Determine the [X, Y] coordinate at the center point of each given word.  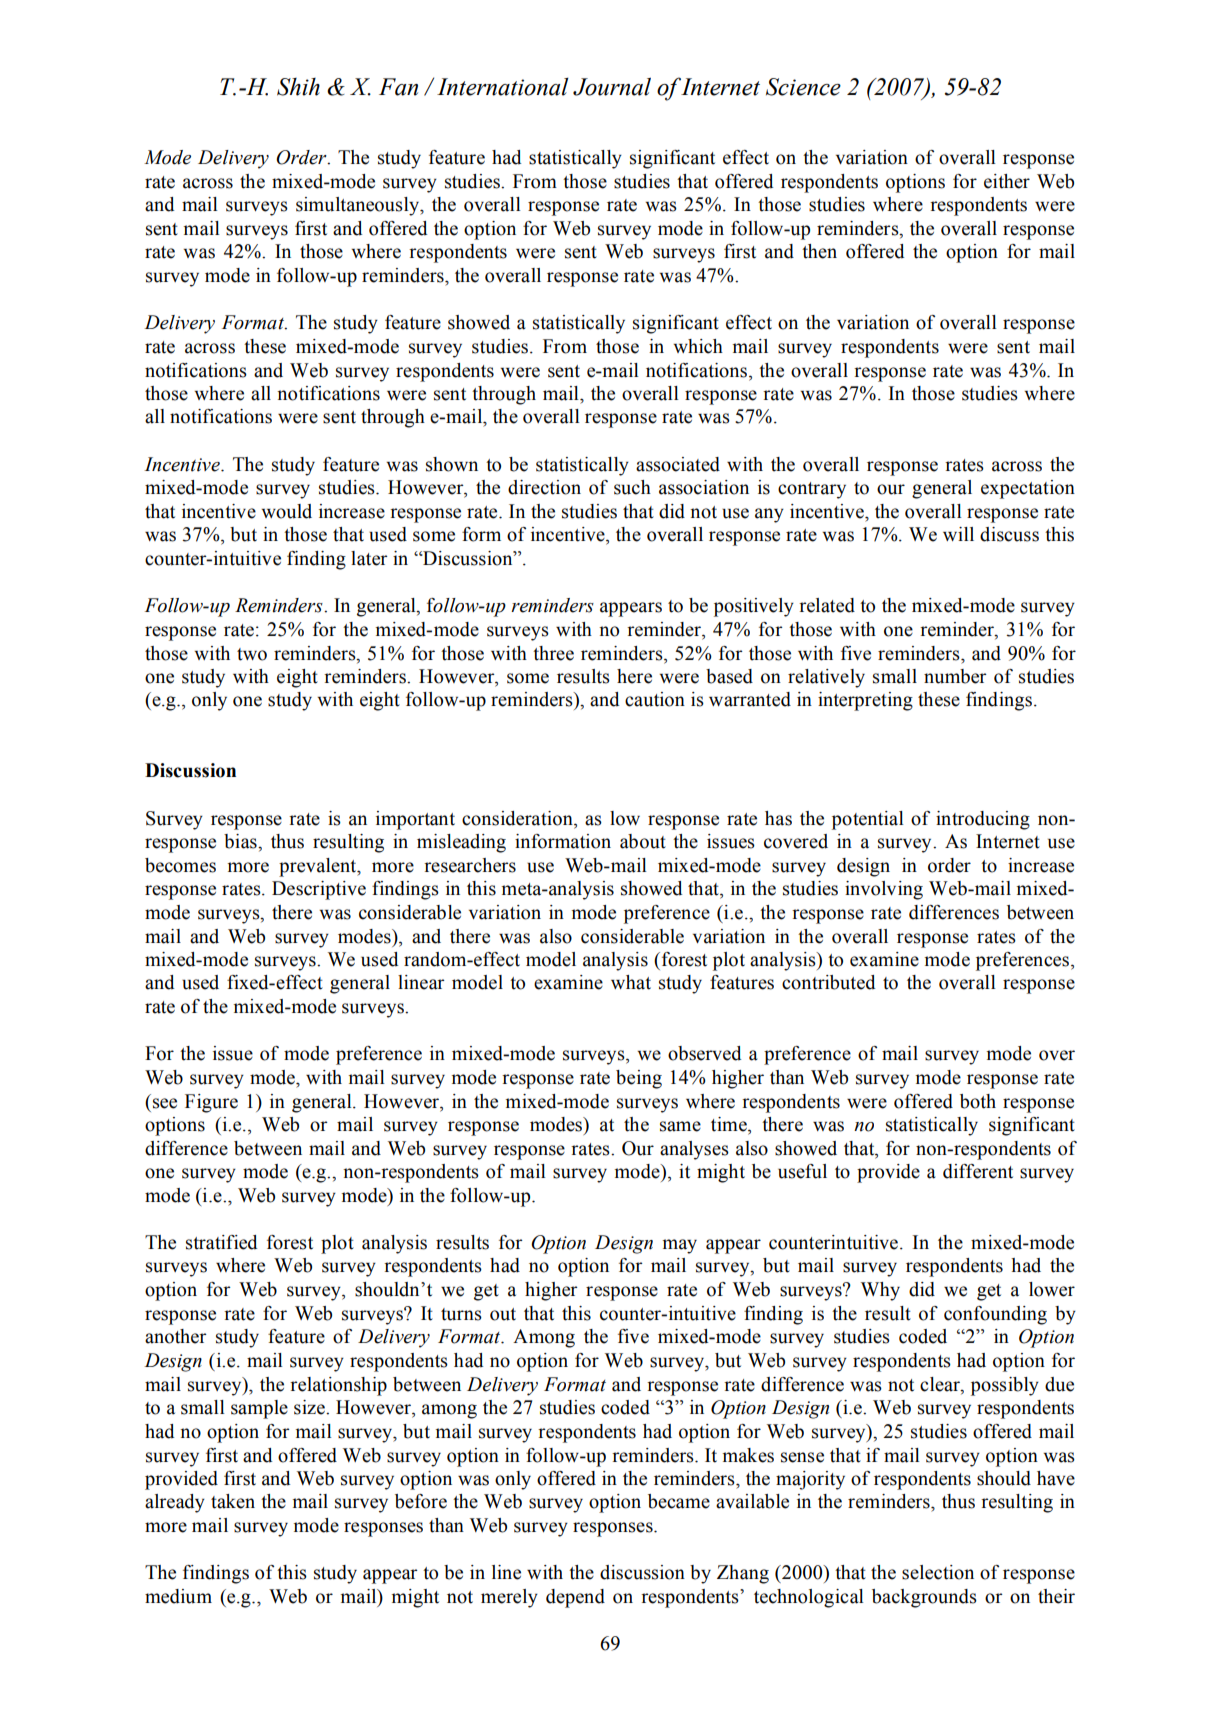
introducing [983, 820]
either [1007, 181]
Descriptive [319, 890]
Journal [612, 86]
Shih [298, 87]
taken [233, 1501]
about [643, 841]
